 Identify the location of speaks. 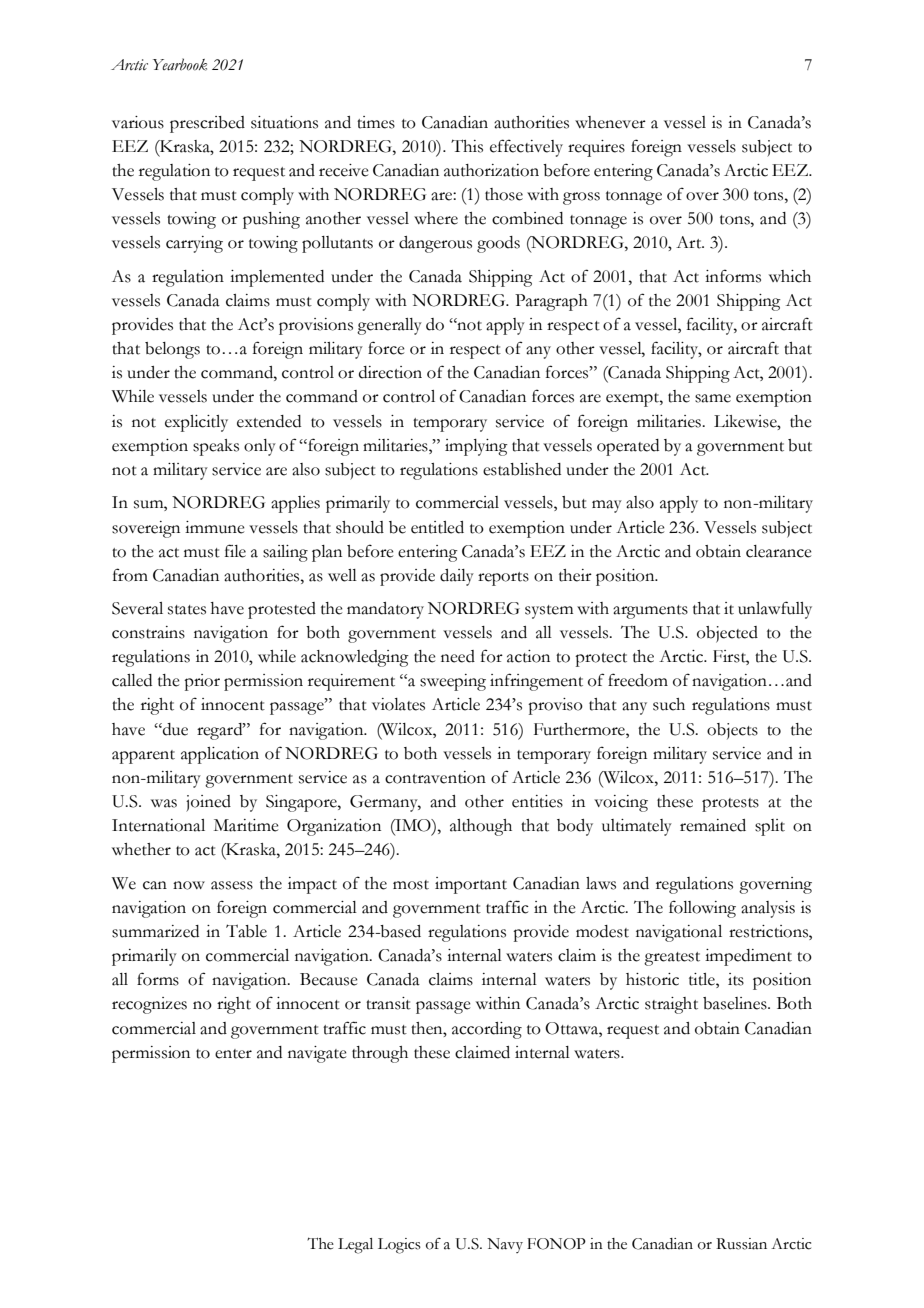
(216, 447).
